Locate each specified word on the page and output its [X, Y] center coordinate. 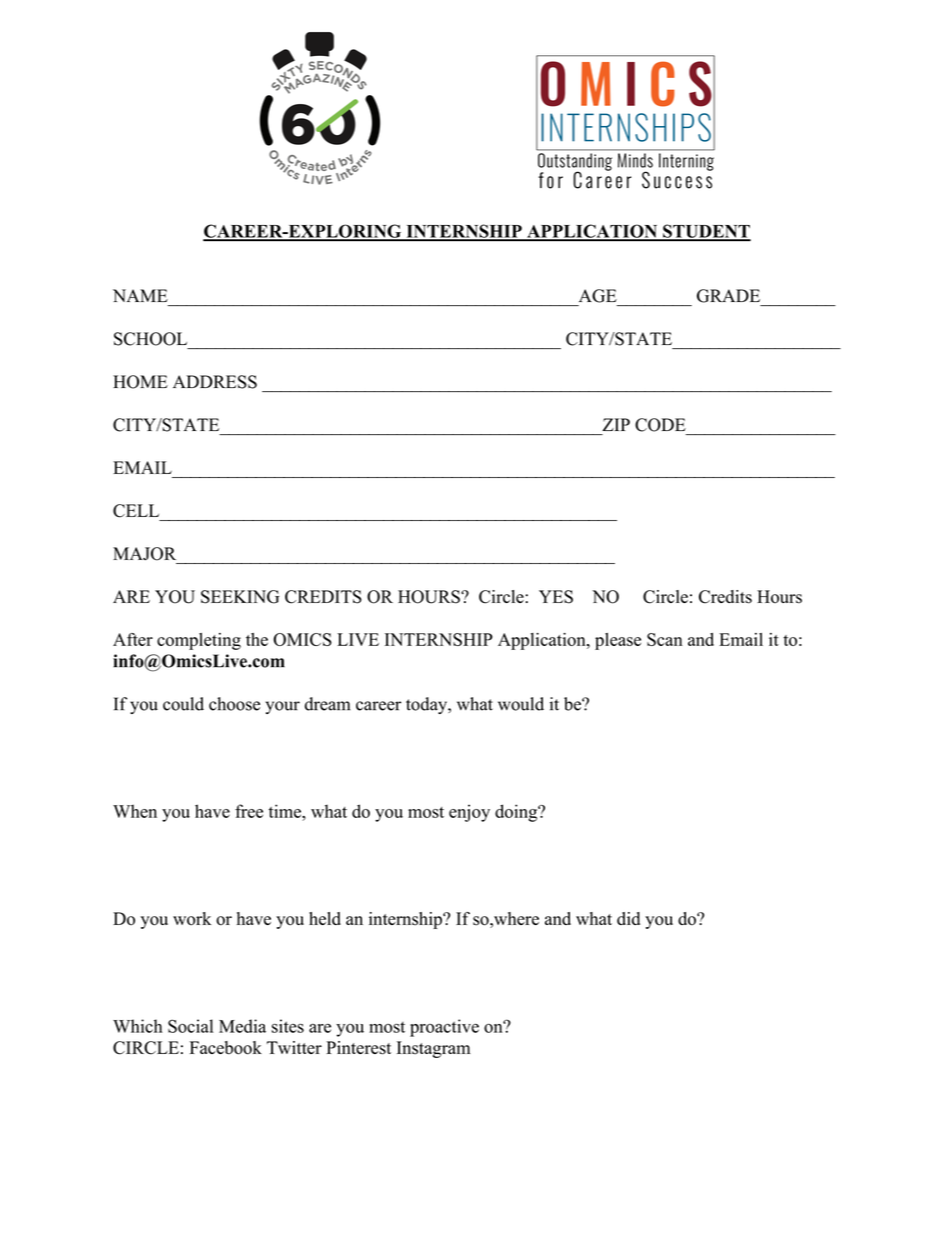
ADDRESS [215, 382]
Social [190, 1026]
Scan [664, 639]
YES [556, 597]
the [257, 639]
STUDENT [706, 232]
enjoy [469, 813]
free [249, 811]
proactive [444, 1028]
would [521, 704]
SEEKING [240, 597]
